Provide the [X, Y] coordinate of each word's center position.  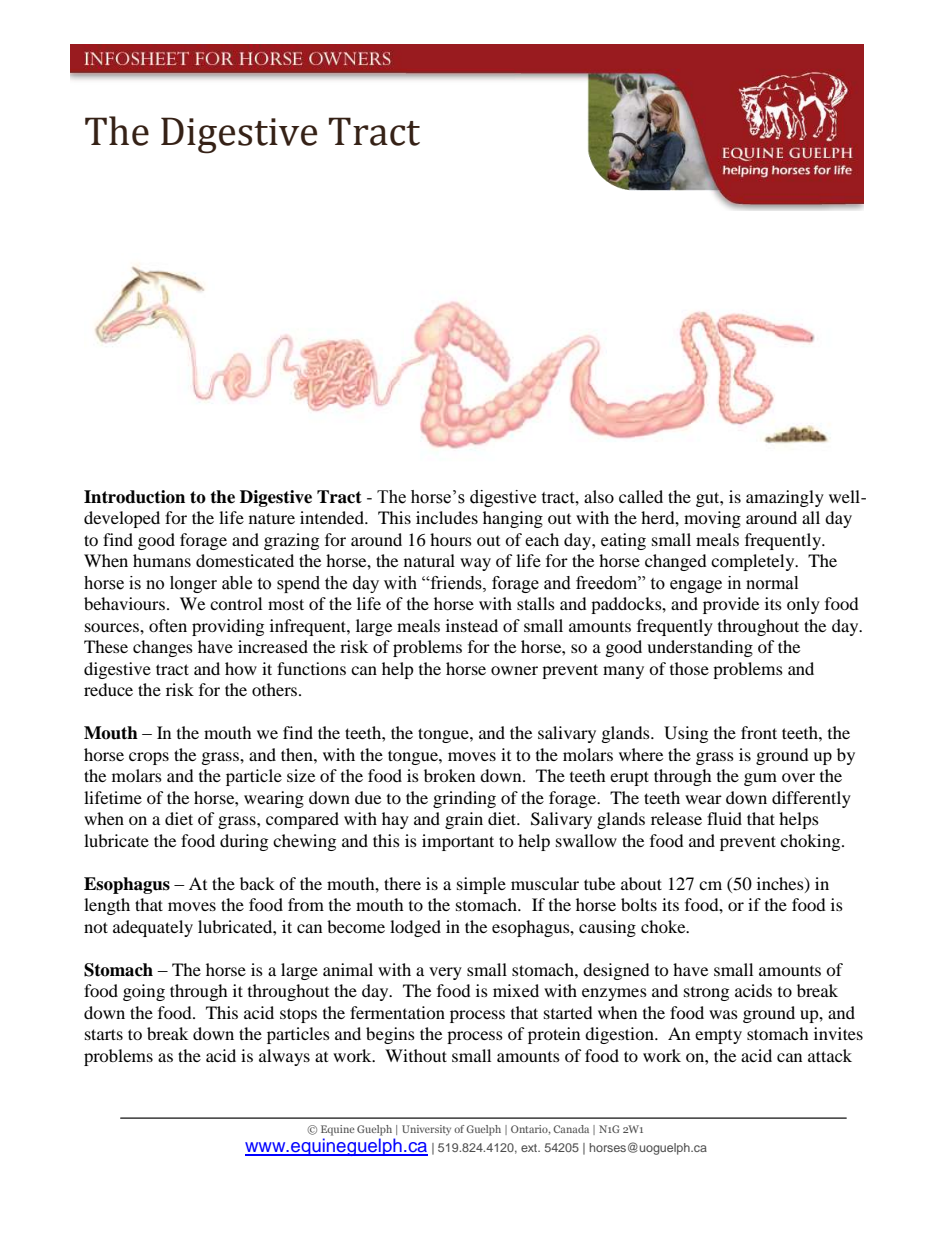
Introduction [134, 497]
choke [664, 926]
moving [712, 519]
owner [514, 670]
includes [447, 517]
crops [149, 758]
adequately [153, 928]
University [426, 1130]
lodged [415, 928]
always [284, 1057]
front [759, 732]
